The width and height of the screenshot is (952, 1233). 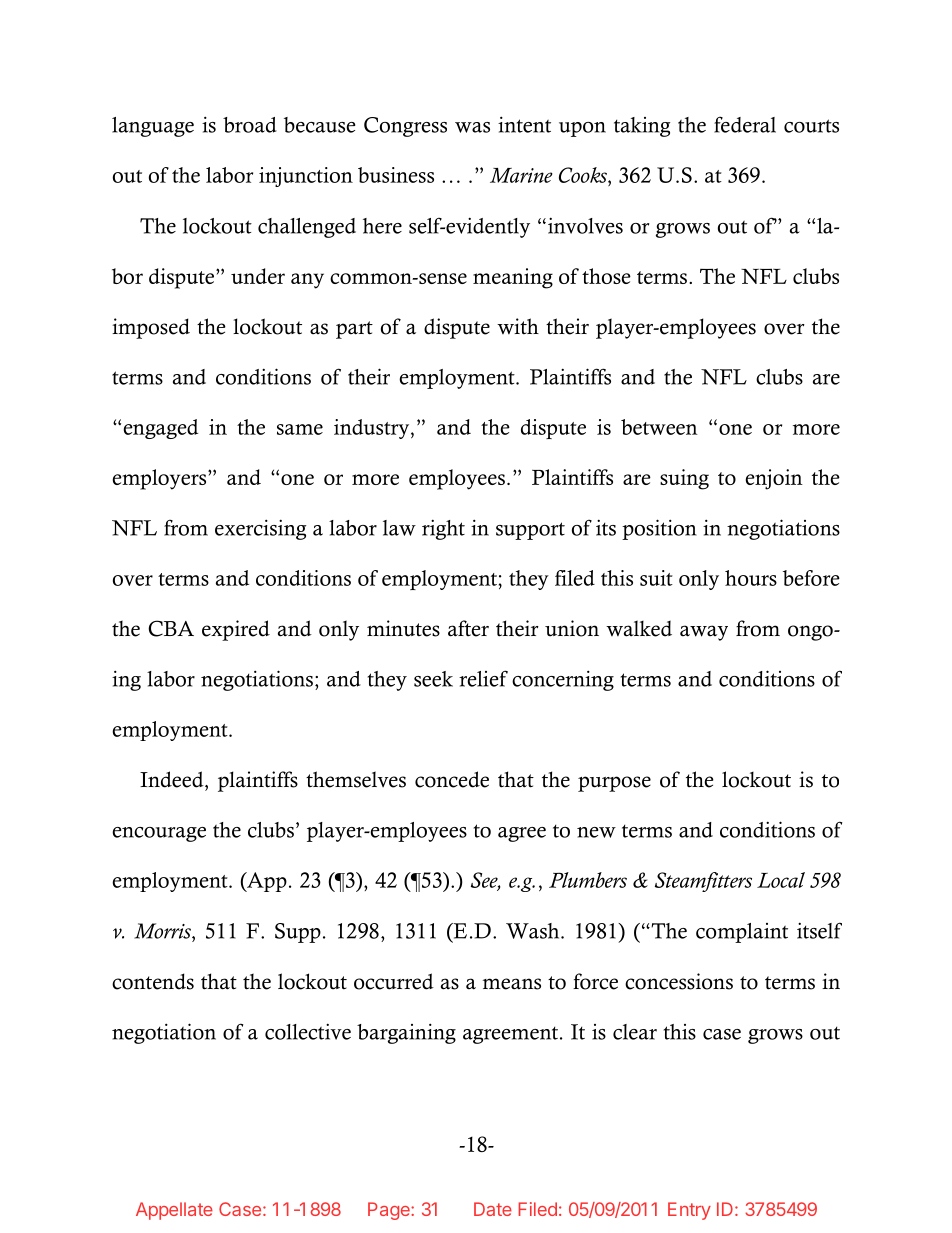 I want to click on expired, so click(x=236, y=630).
